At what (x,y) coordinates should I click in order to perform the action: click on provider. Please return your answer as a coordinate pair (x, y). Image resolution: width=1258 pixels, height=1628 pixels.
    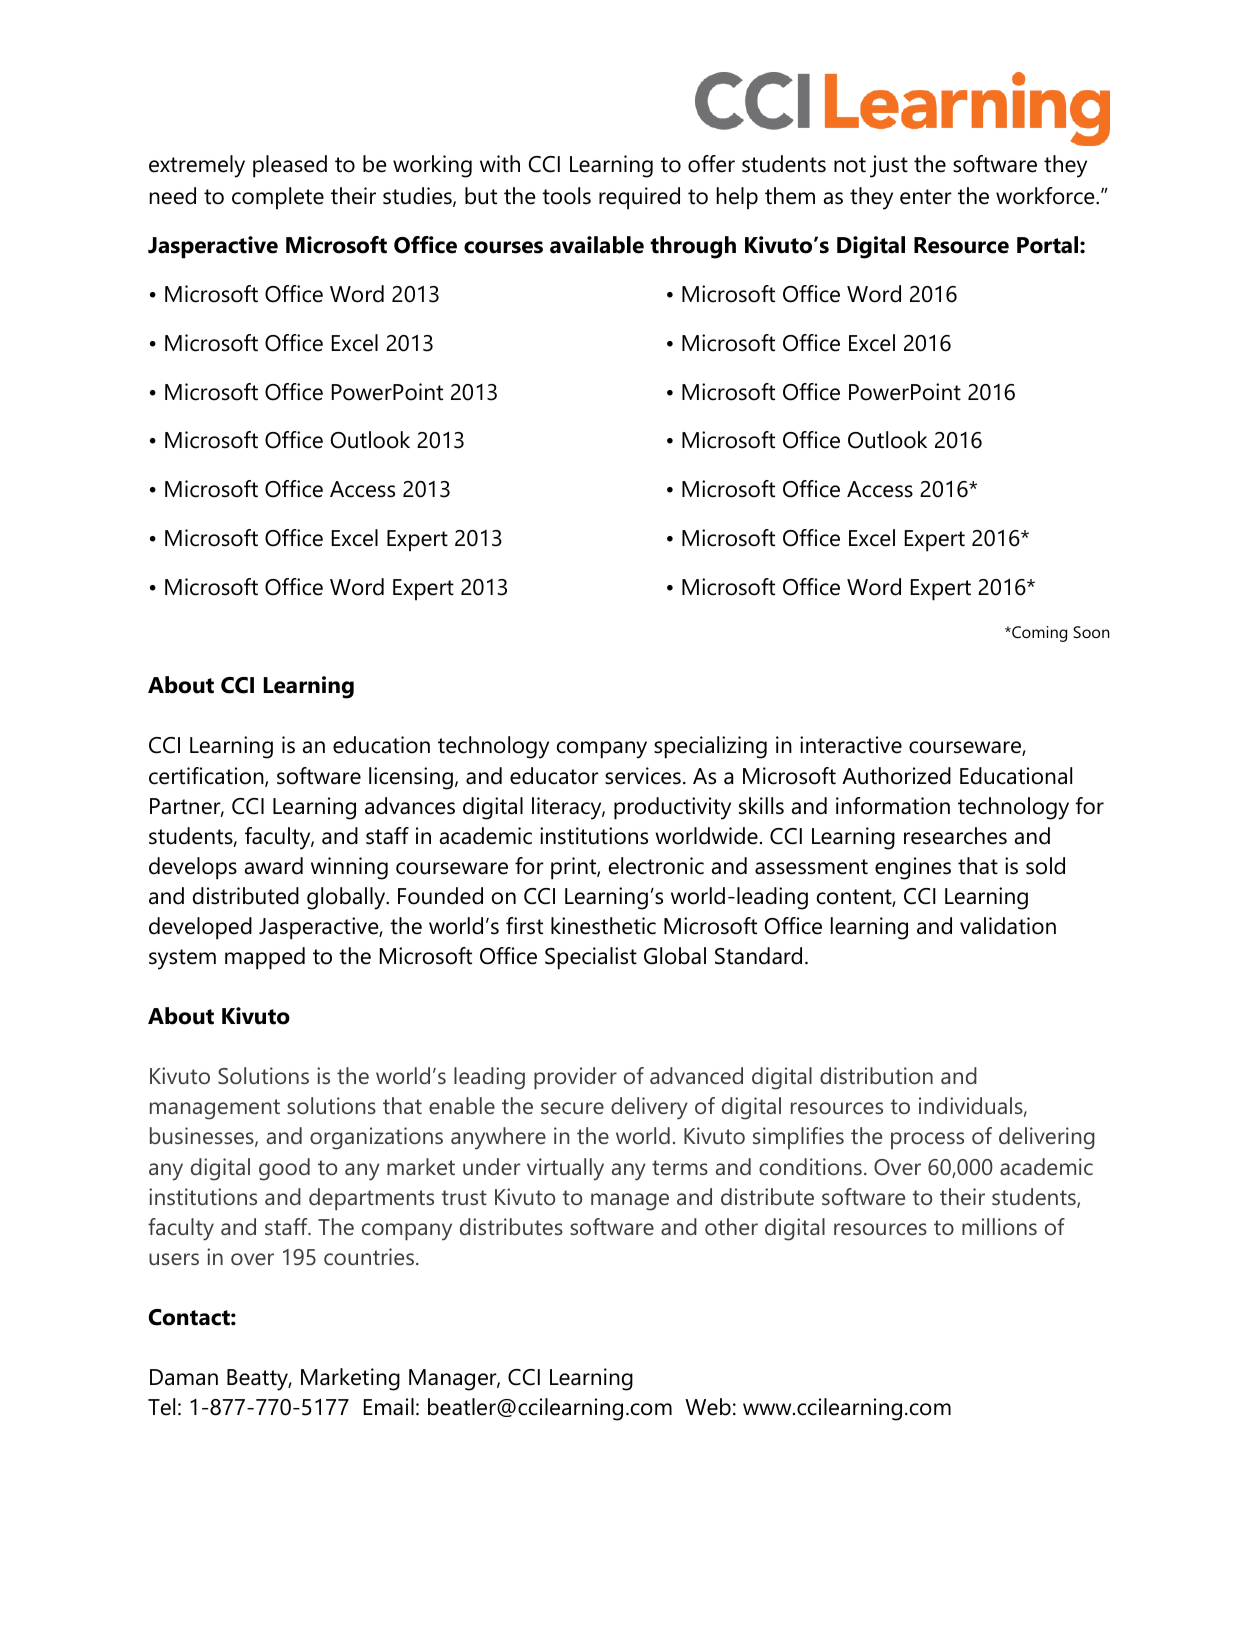
    Looking at the image, I should click on (575, 1078).
